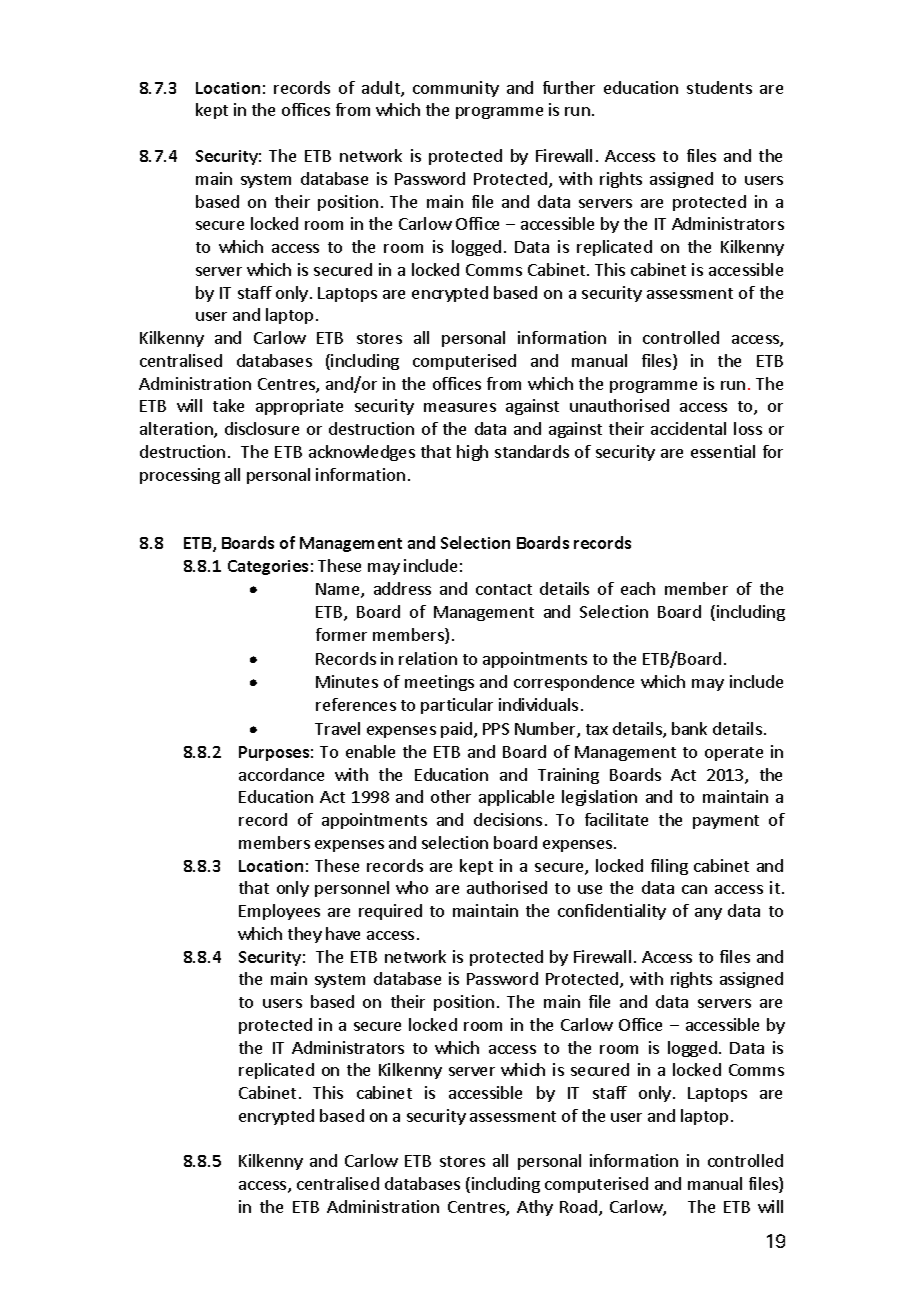 The image size is (924, 1308). I want to click on each, so click(638, 588).
